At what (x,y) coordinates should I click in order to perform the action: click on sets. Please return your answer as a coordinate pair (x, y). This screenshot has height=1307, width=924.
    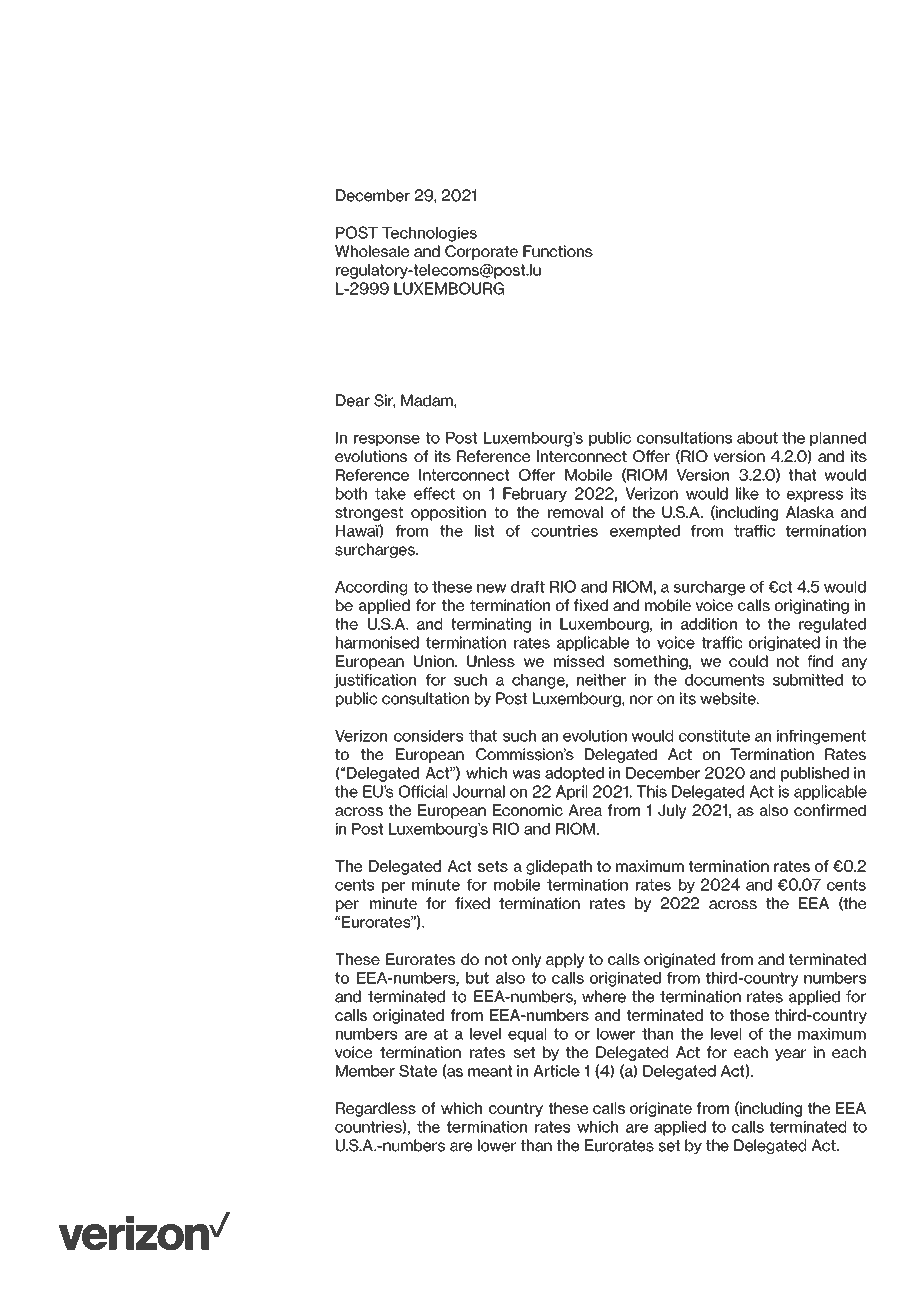
    Looking at the image, I should click on (493, 866).
